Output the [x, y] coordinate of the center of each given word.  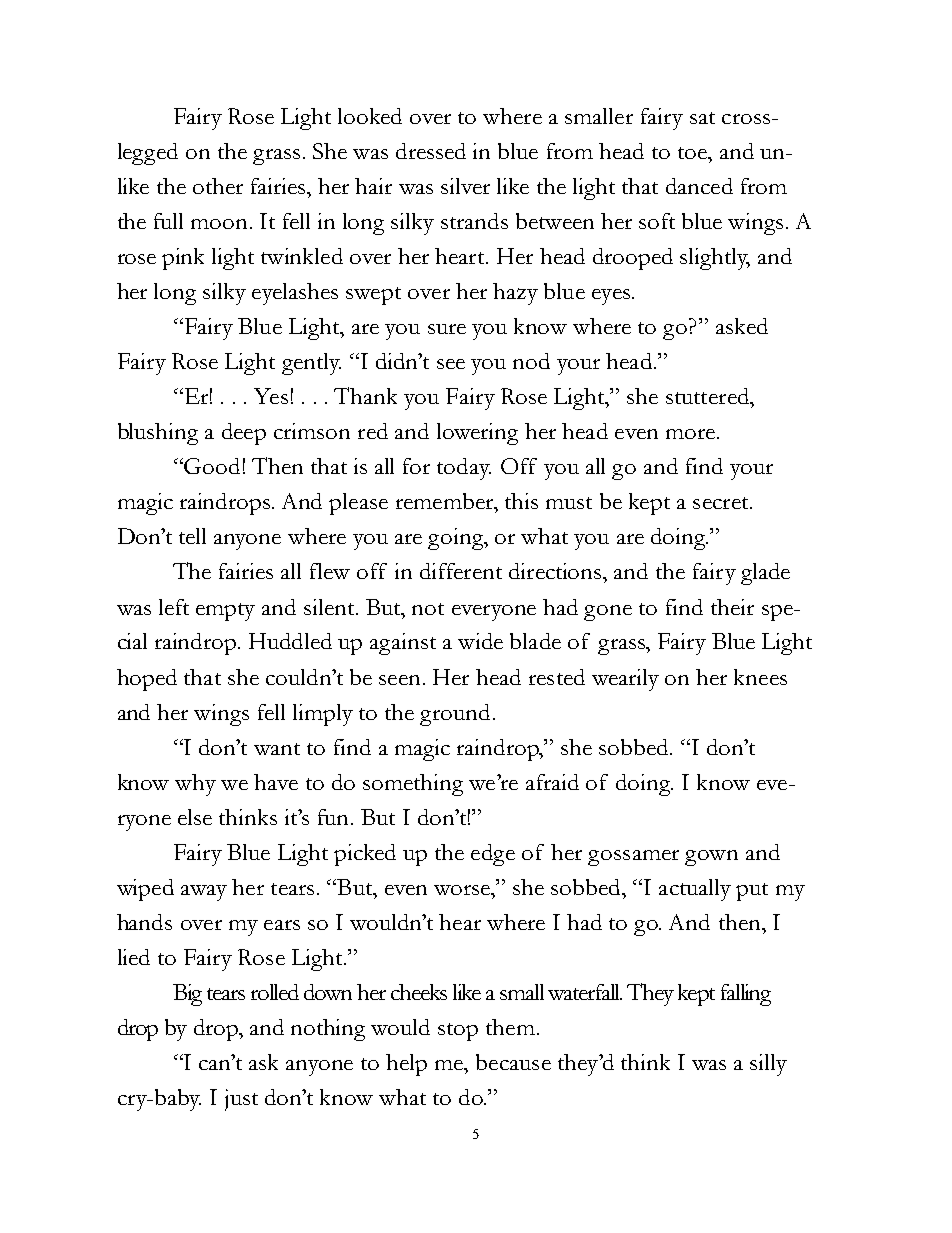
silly [768, 1065]
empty [225, 612]
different [461, 571]
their [732, 607]
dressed [431, 151]
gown [711, 858]
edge [493, 855]
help [406, 1065]
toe [694, 153]
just [241, 1100]
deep [244, 434]
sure [447, 329]
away [204, 893]
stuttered [708, 396]
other [218, 186]
